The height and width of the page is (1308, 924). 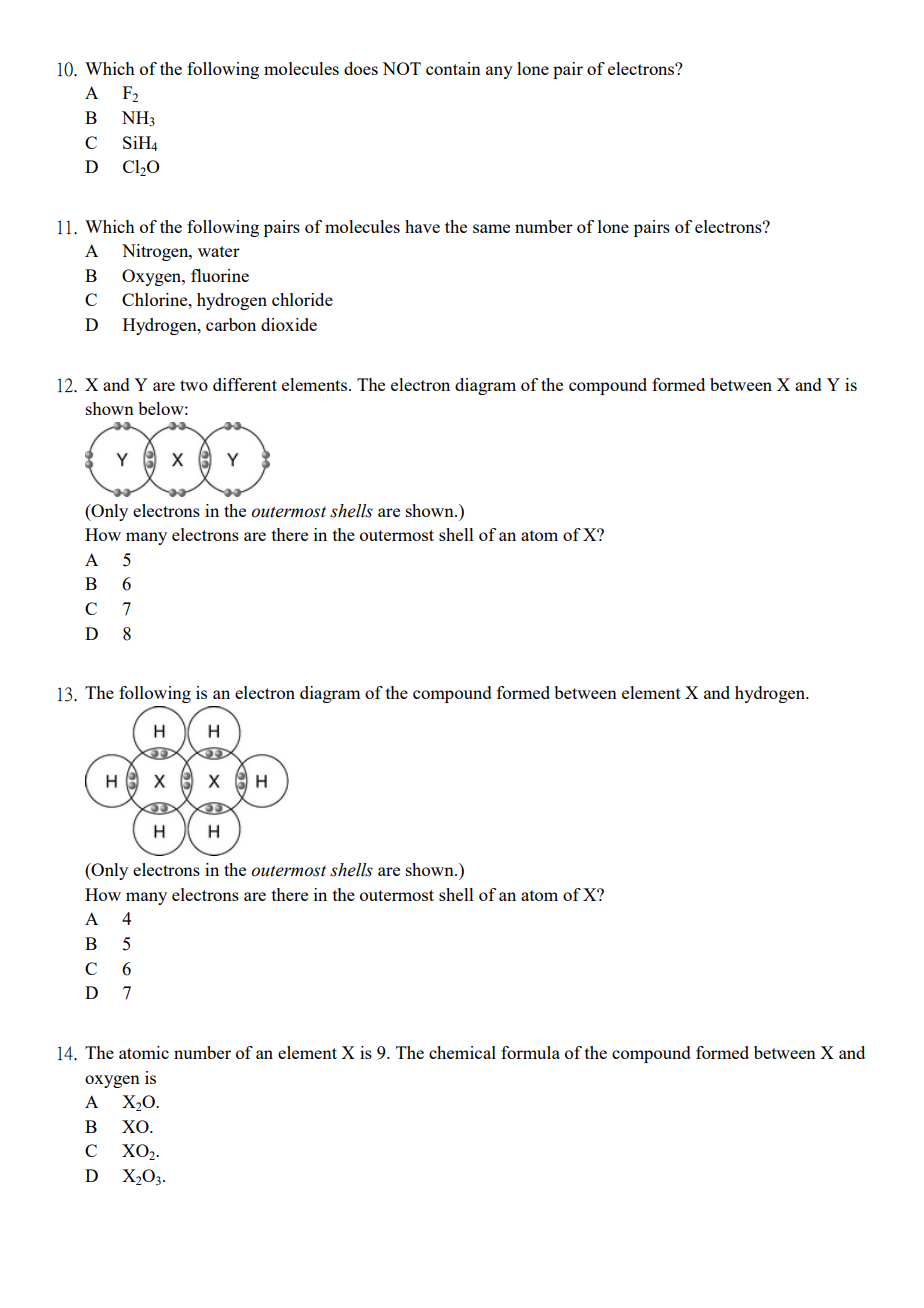 What do you see at coordinates (462, 1052) in the page?
I see `chemical` at bounding box center [462, 1052].
